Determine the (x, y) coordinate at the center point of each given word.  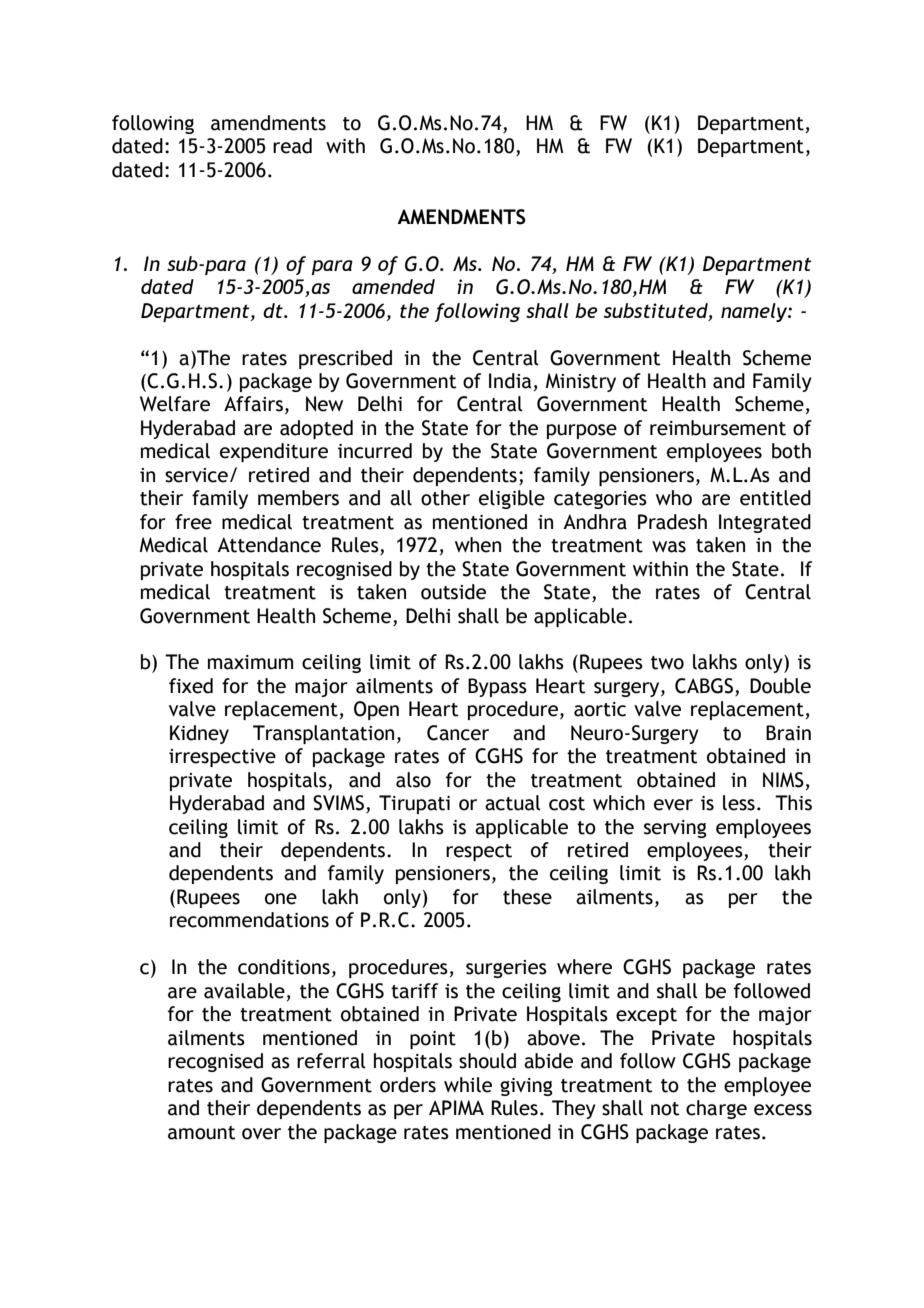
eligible (512, 499)
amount (202, 1133)
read (292, 146)
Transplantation (323, 734)
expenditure (274, 452)
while (468, 1085)
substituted (657, 311)
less (739, 803)
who (674, 498)
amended (393, 286)
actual (513, 803)
